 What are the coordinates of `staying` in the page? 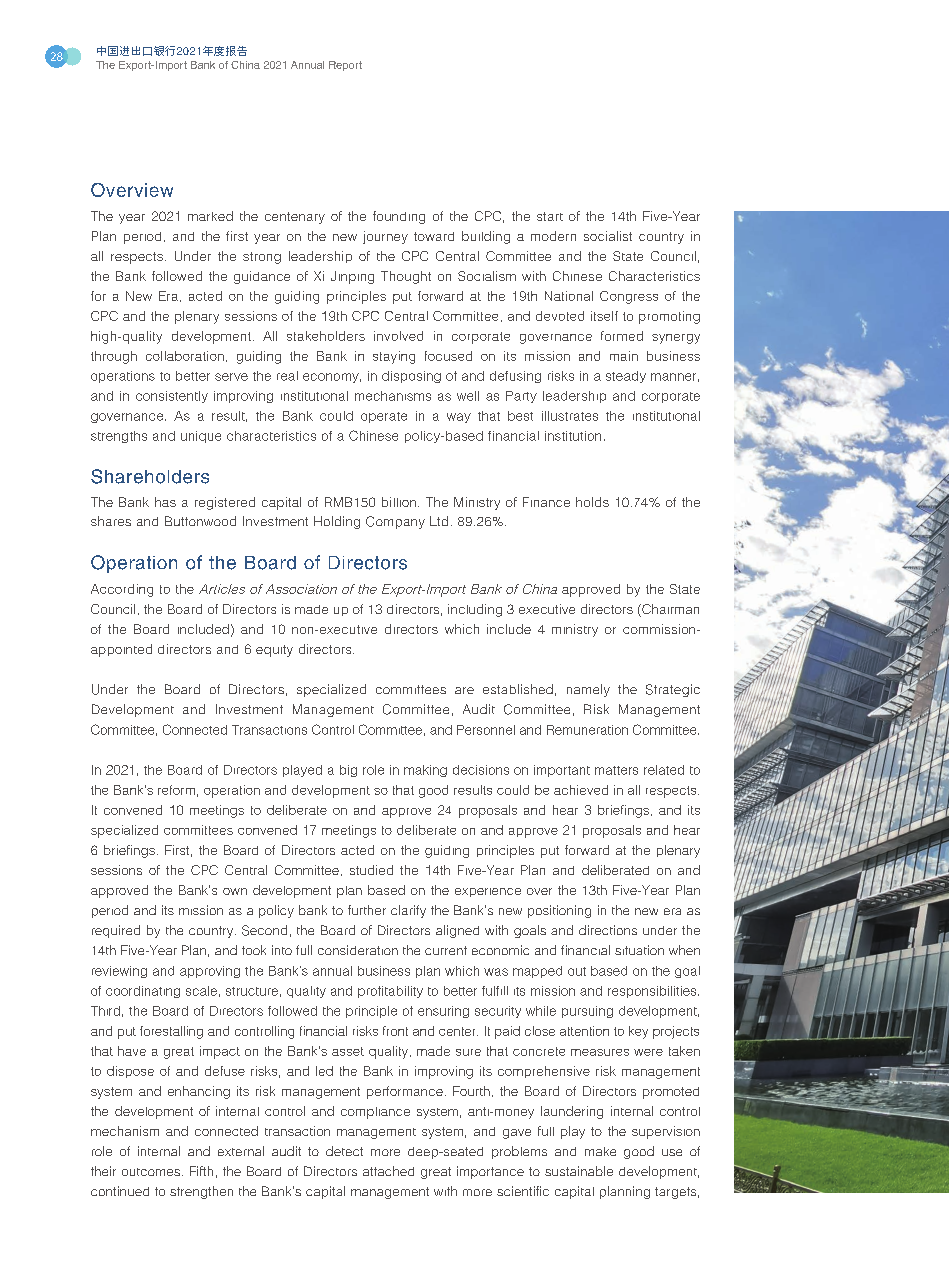 It's located at (394, 357).
